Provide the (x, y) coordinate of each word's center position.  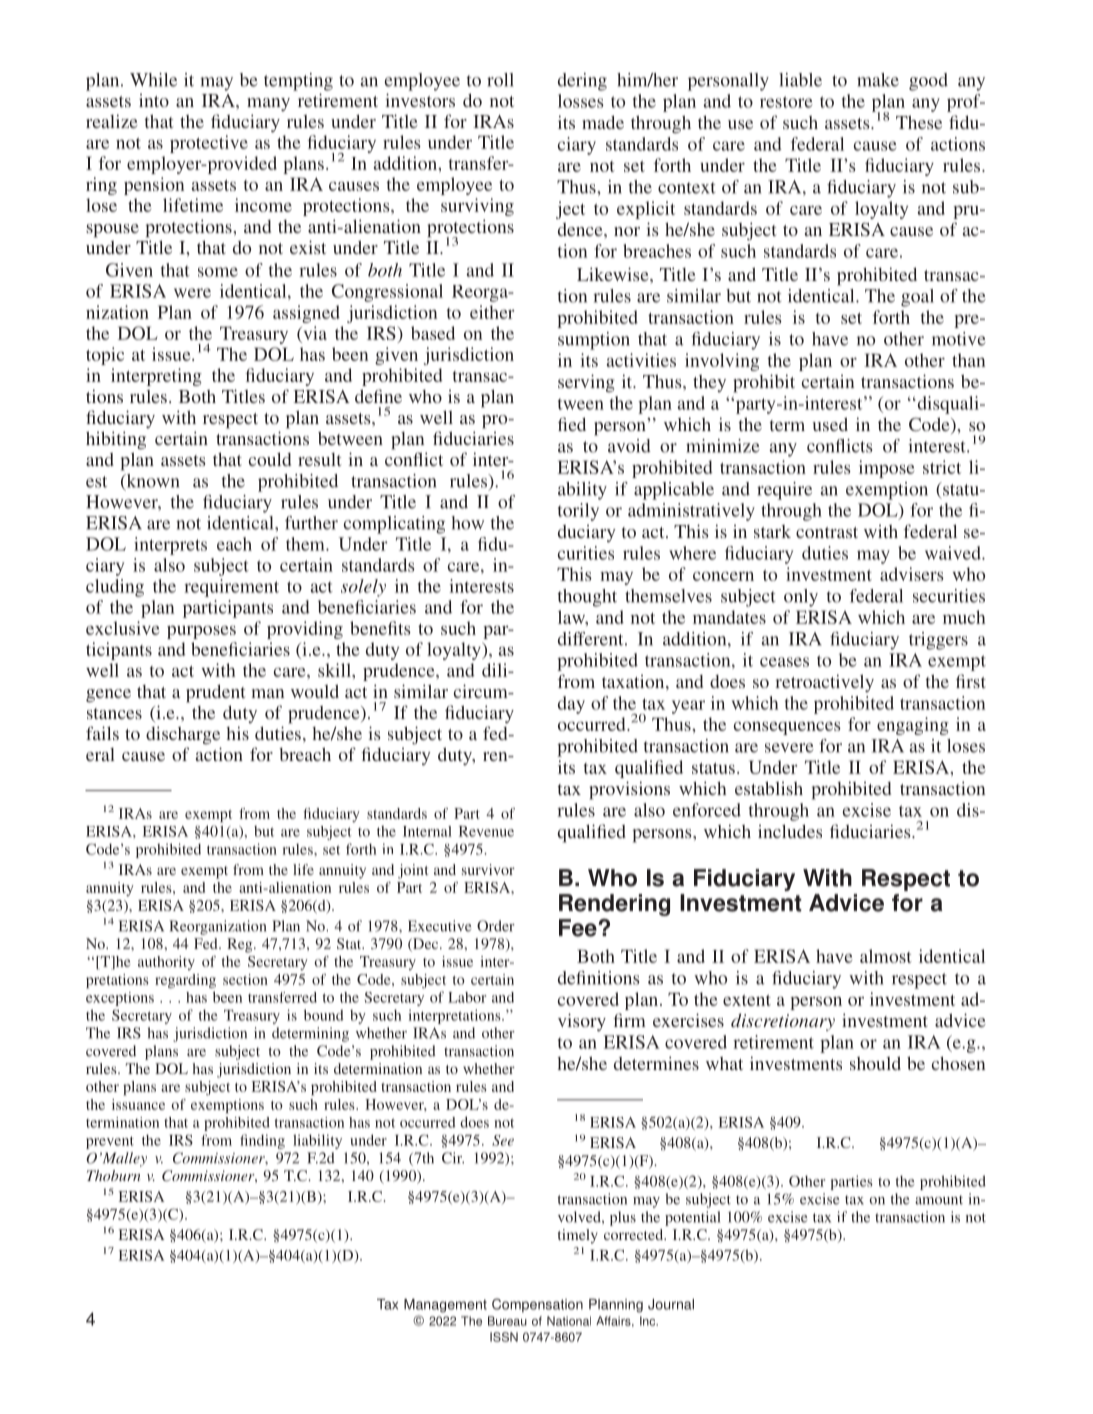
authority (166, 963)
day (571, 705)
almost (886, 956)
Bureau (507, 1321)
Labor (467, 997)
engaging (913, 726)
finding (262, 1141)
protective (209, 144)
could (270, 459)
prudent (215, 693)
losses (581, 101)
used (830, 424)
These (919, 122)
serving (586, 383)
